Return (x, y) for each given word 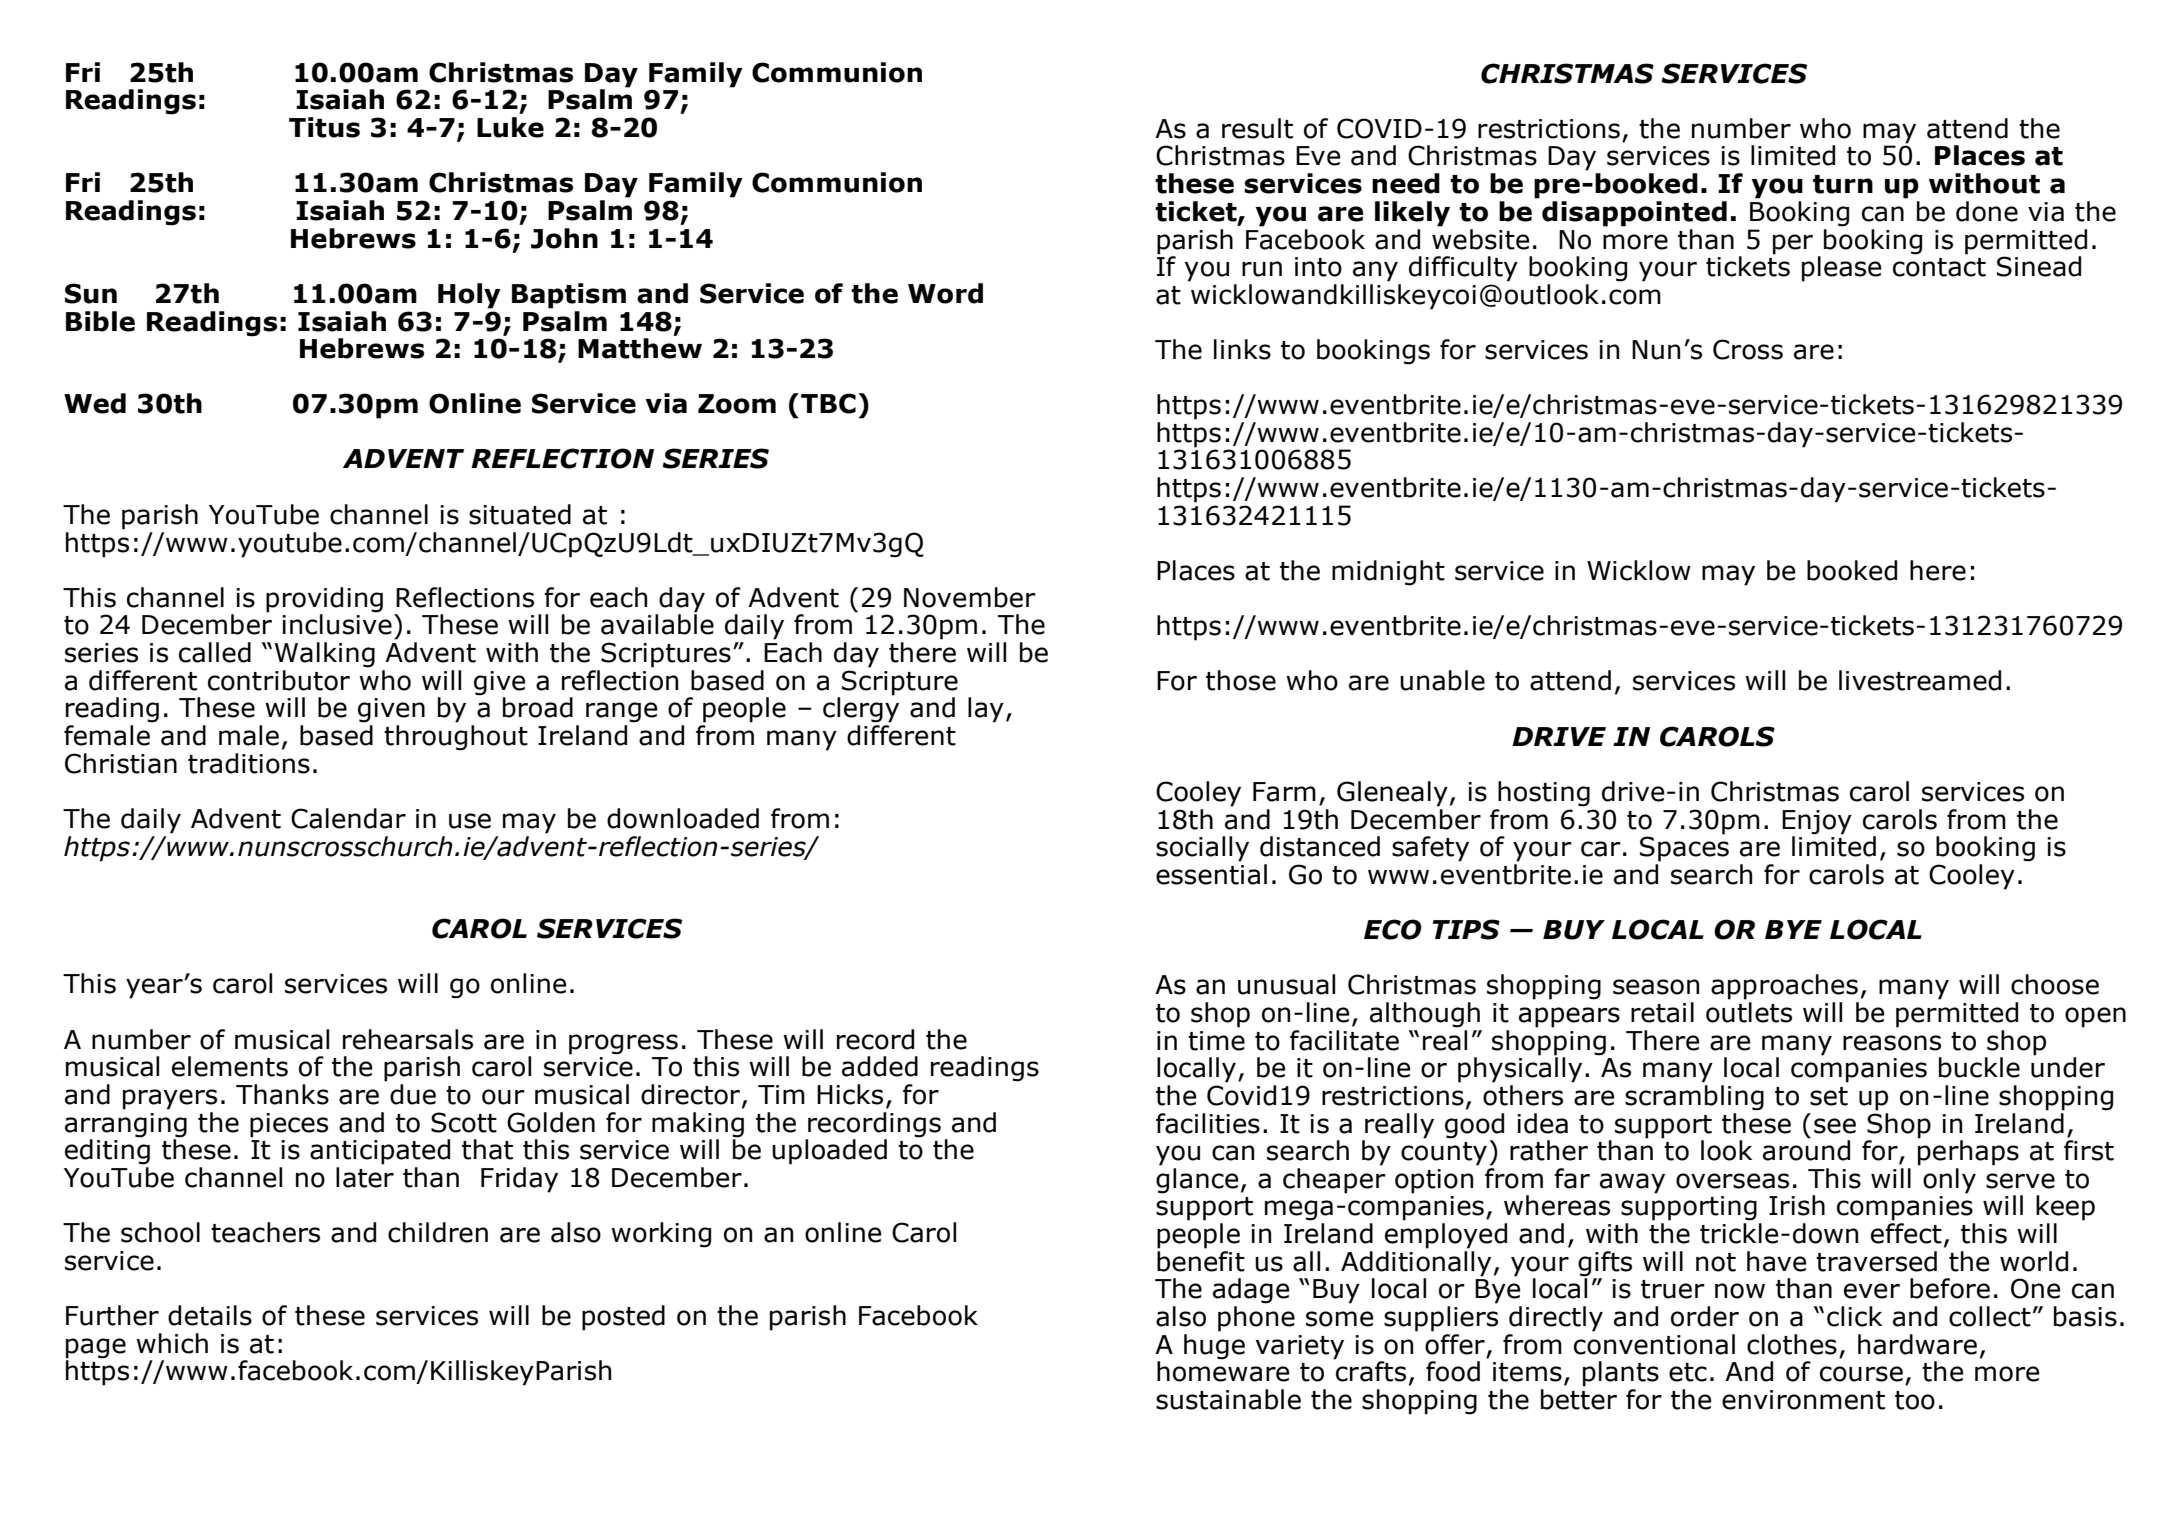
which (172, 1343)
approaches (1784, 987)
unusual (1286, 984)
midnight (1388, 573)
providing (324, 601)
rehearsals (408, 1039)
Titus (324, 127)
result (1257, 128)
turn (1843, 184)
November (970, 597)
